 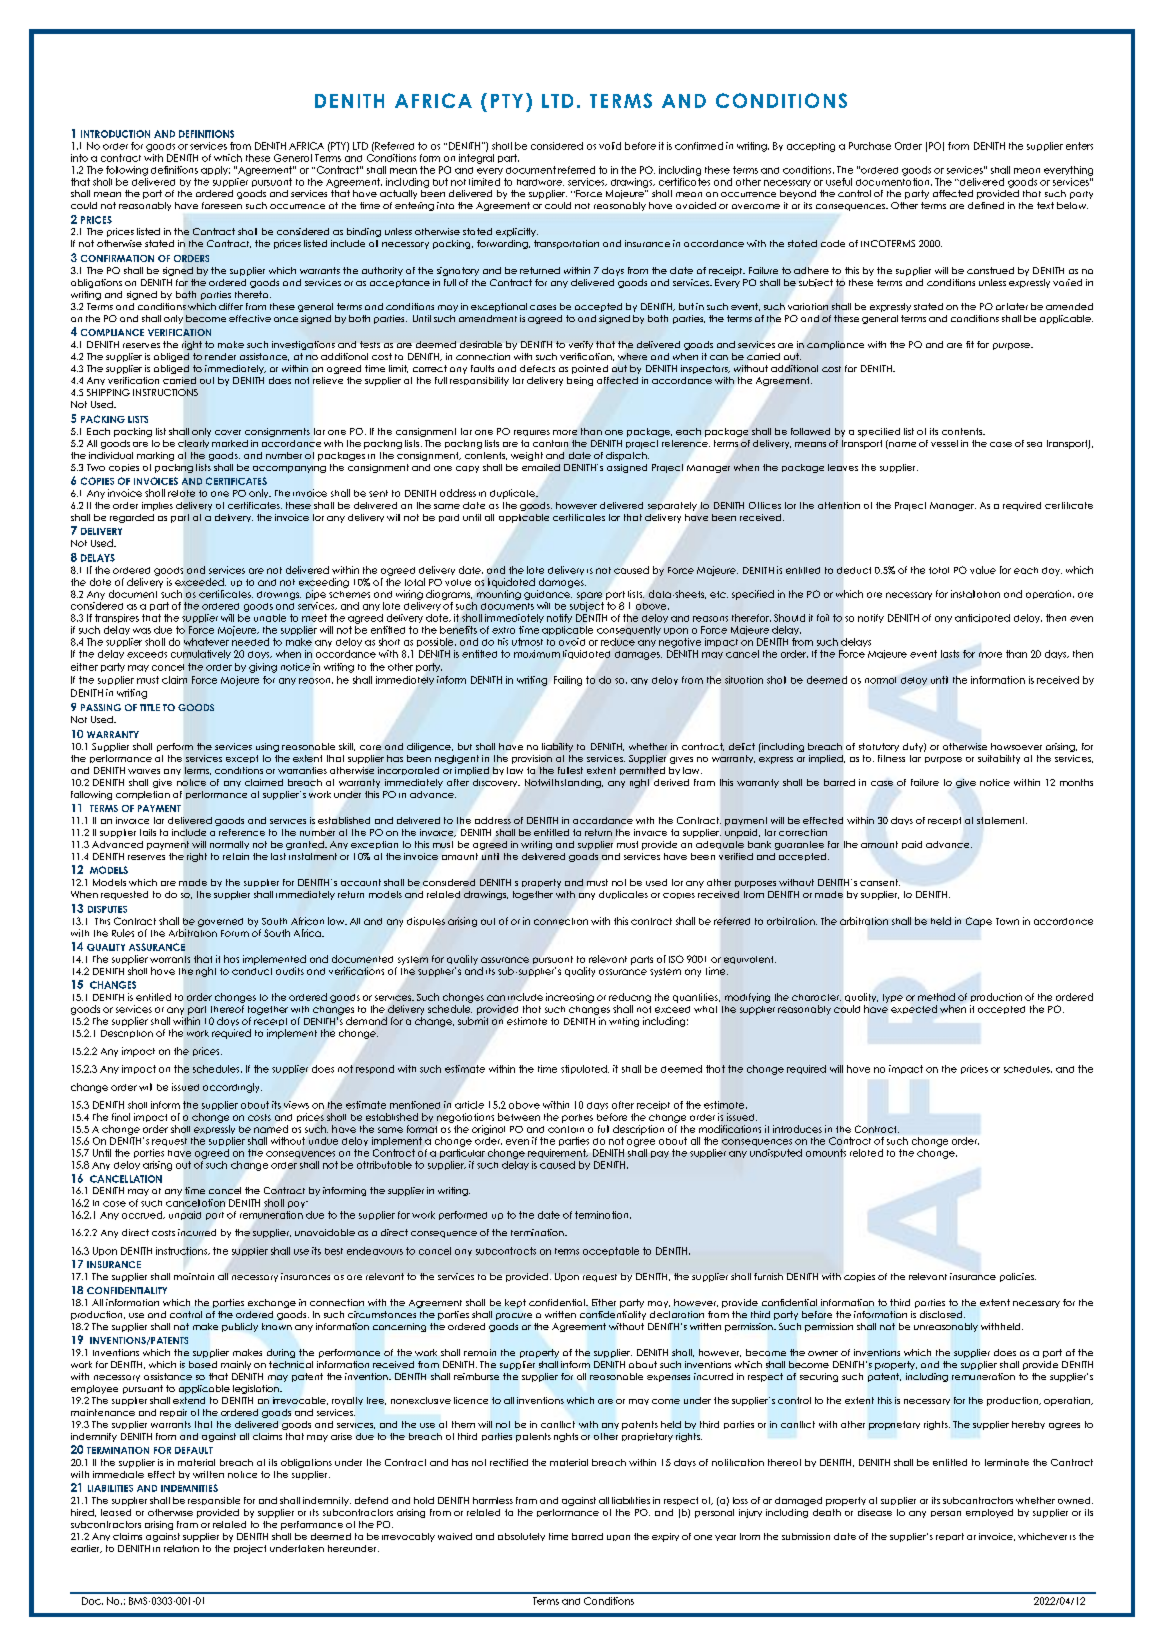 What do you see at coordinates (214, 1501) in the document?
I see `responsible` at bounding box center [214, 1501].
